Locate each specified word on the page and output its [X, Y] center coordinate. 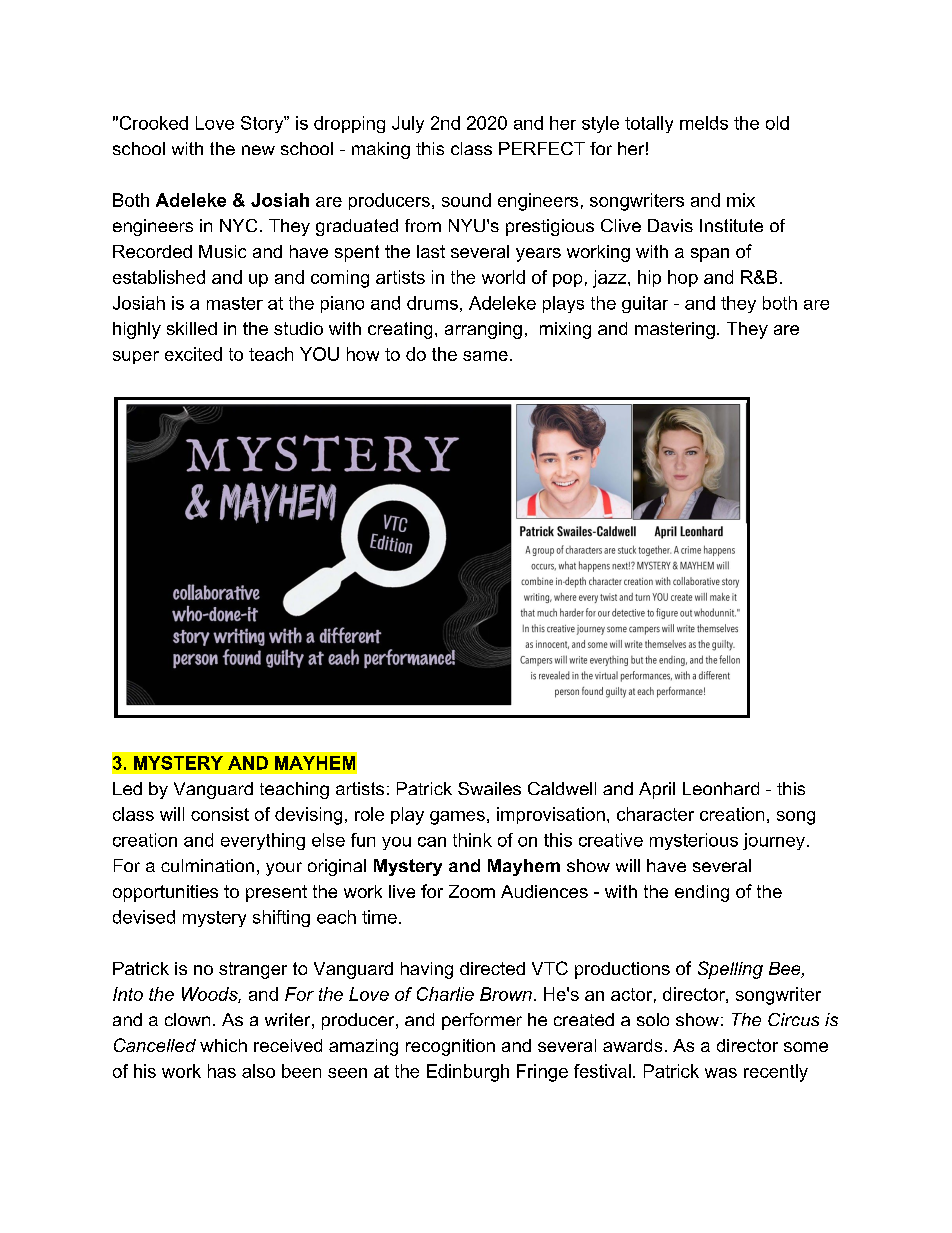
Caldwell [562, 788]
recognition [450, 1047]
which [223, 1045]
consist [220, 814]
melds [704, 123]
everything [263, 841]
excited [193, 354]
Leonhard [721, 788]
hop [683, 278]
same [485, 356]
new [258, 150]
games [457, 818]
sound [466, 200]
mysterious [694, 841]
